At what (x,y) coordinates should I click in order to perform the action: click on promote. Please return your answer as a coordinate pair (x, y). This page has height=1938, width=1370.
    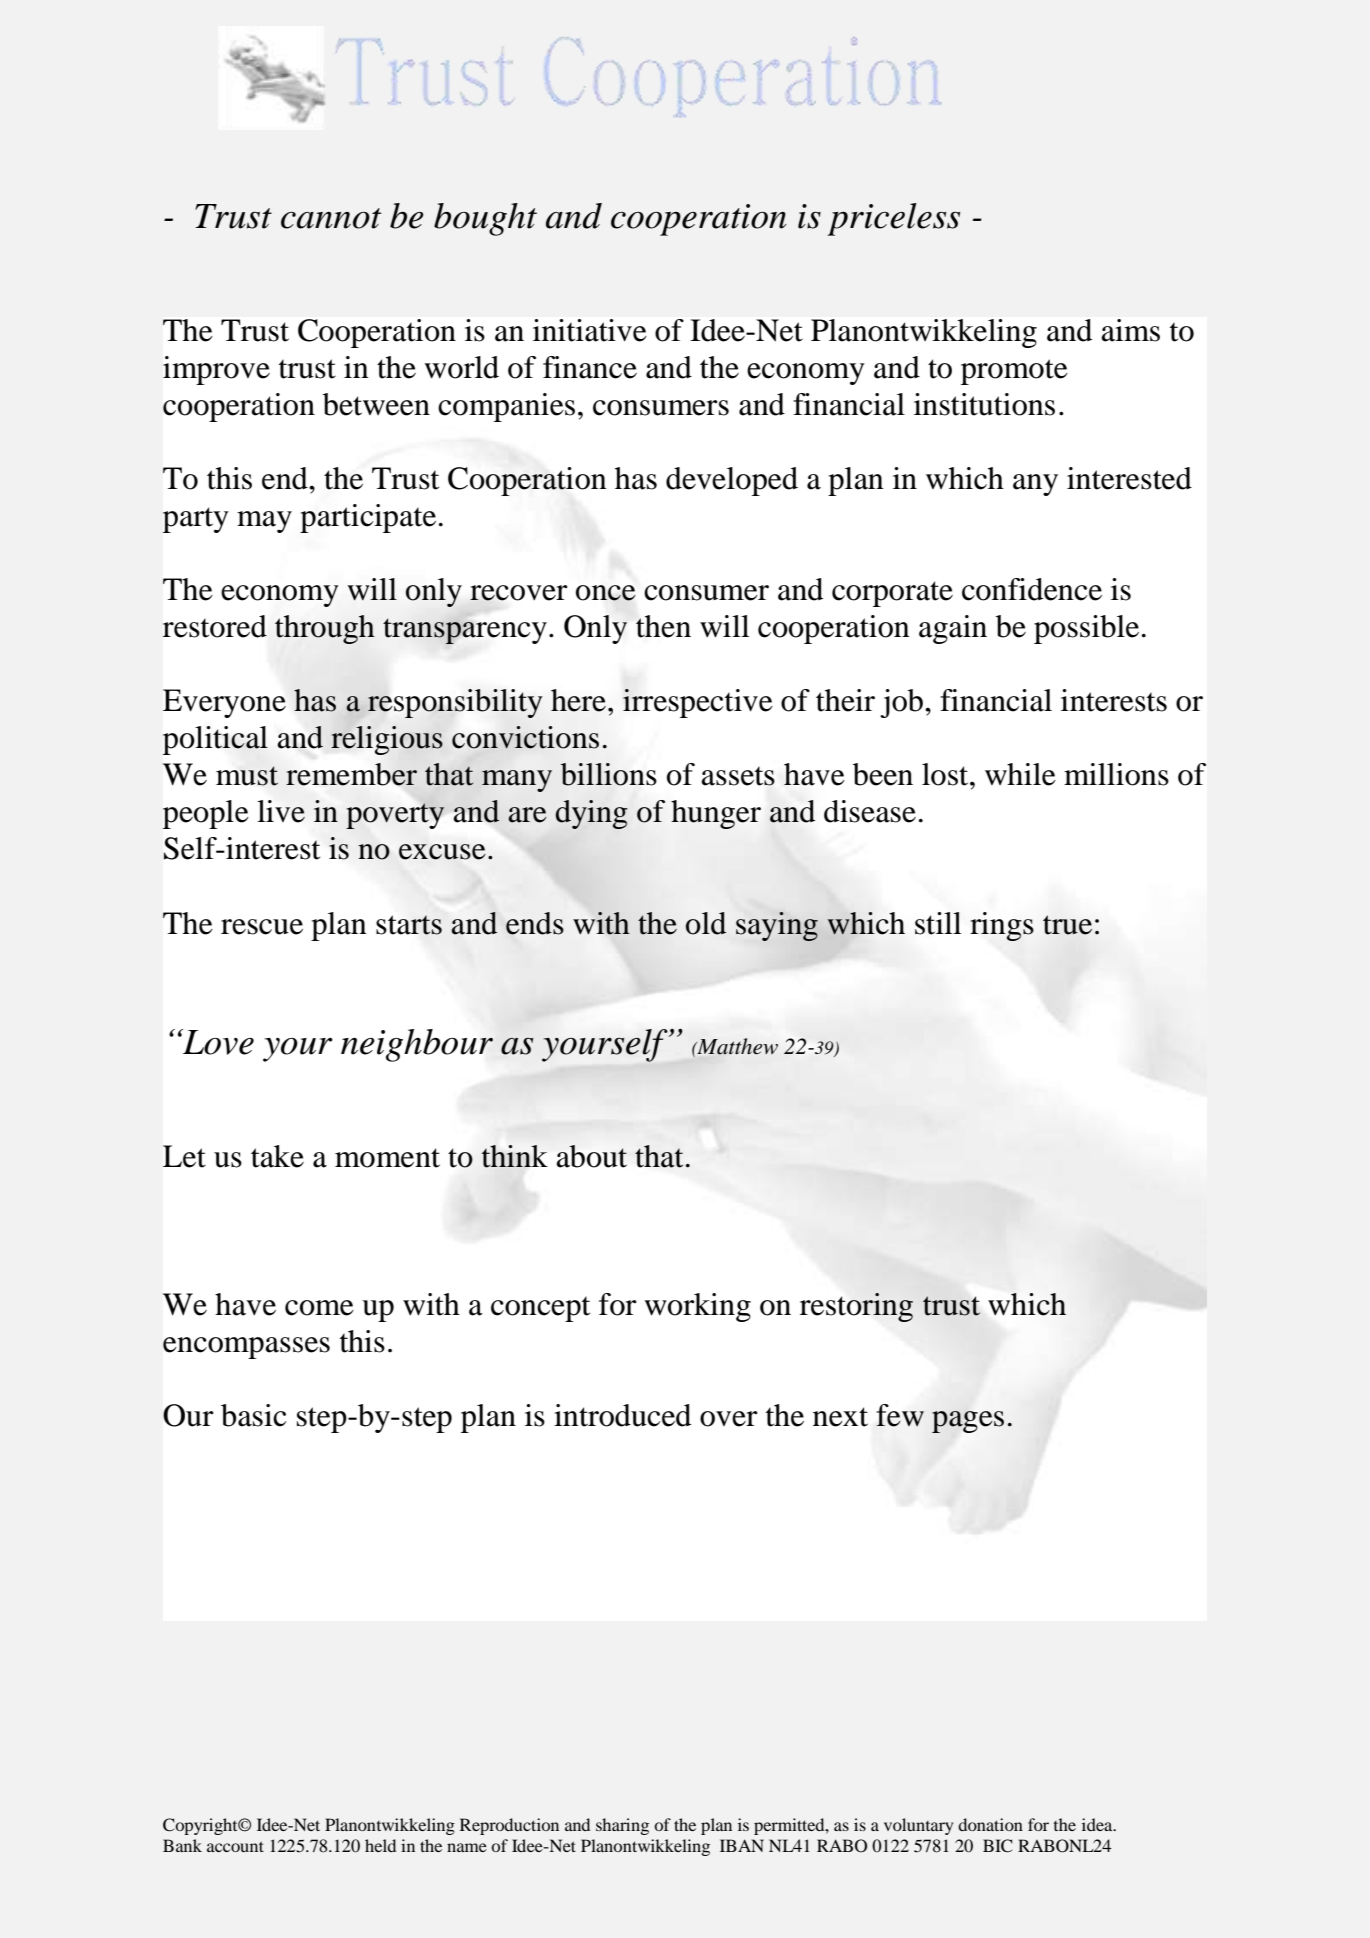
    Looking at the image, I should click on (1014, 372).
